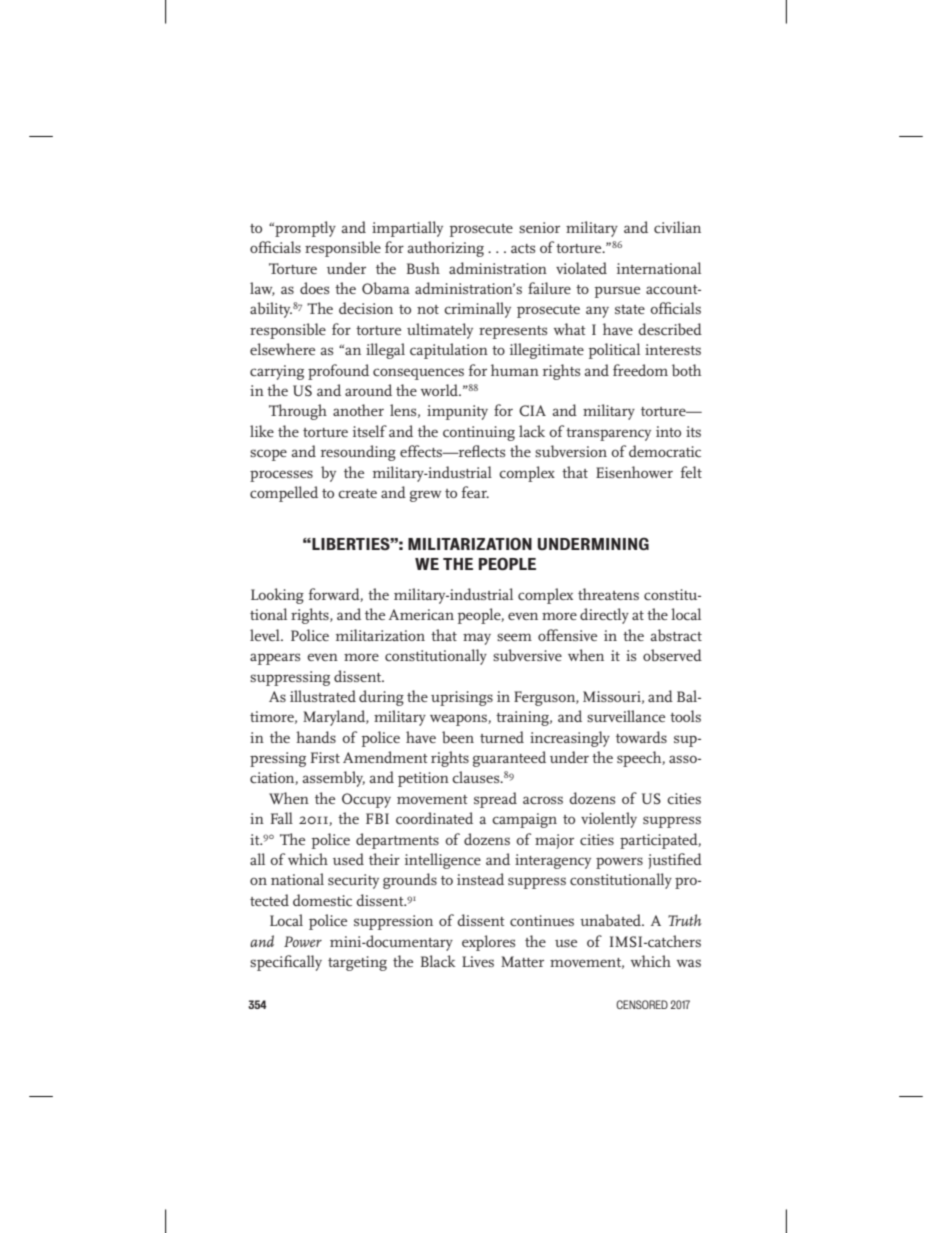  What do you see at coordinates (277, 596) in the screenshot?
I see `Looking` at bounding box center [277, 596].
